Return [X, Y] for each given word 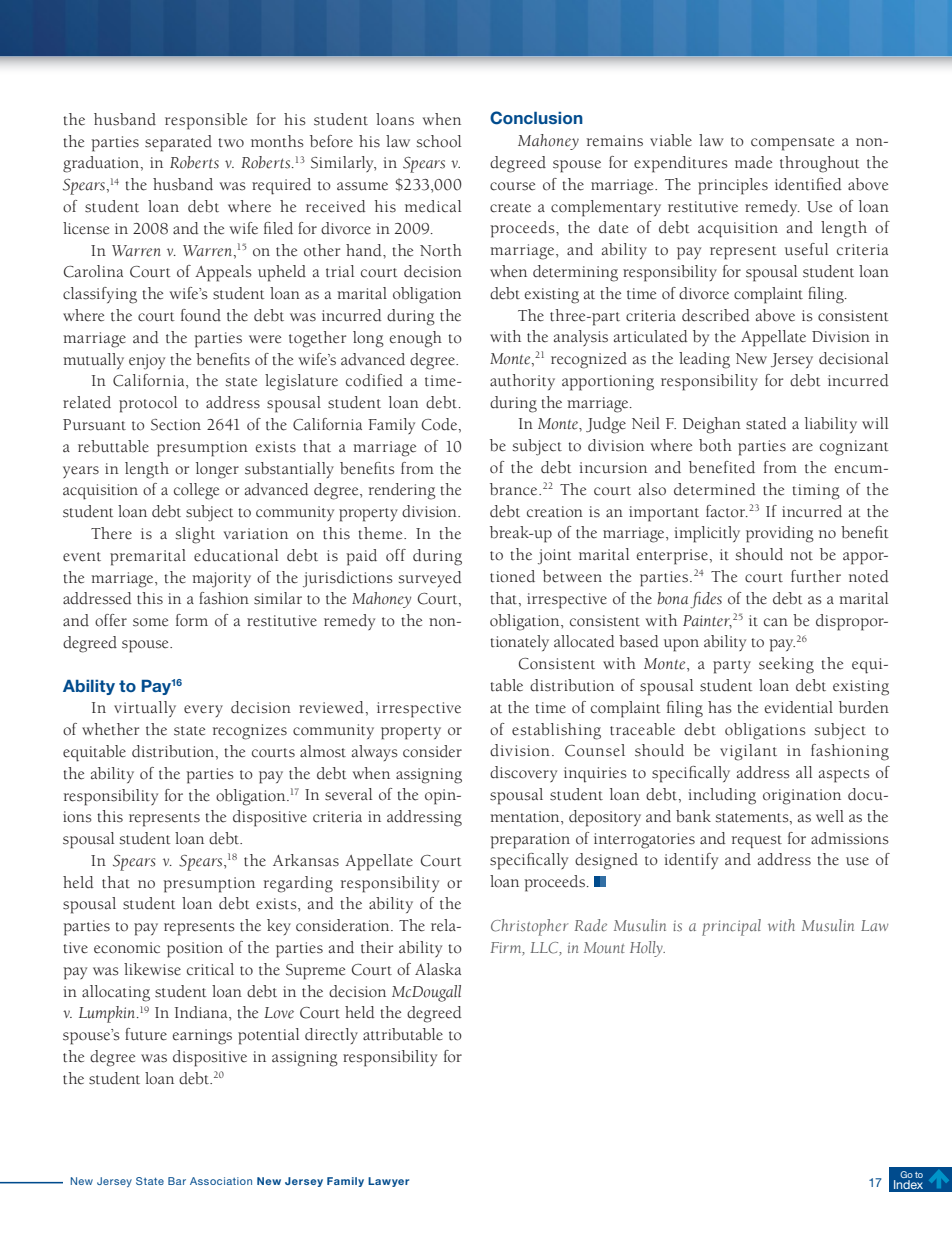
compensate [792, 144]
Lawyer [388, 1182]
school [439, 141]
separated [178, 143]
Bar [177, 1181]
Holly [647, 949]
